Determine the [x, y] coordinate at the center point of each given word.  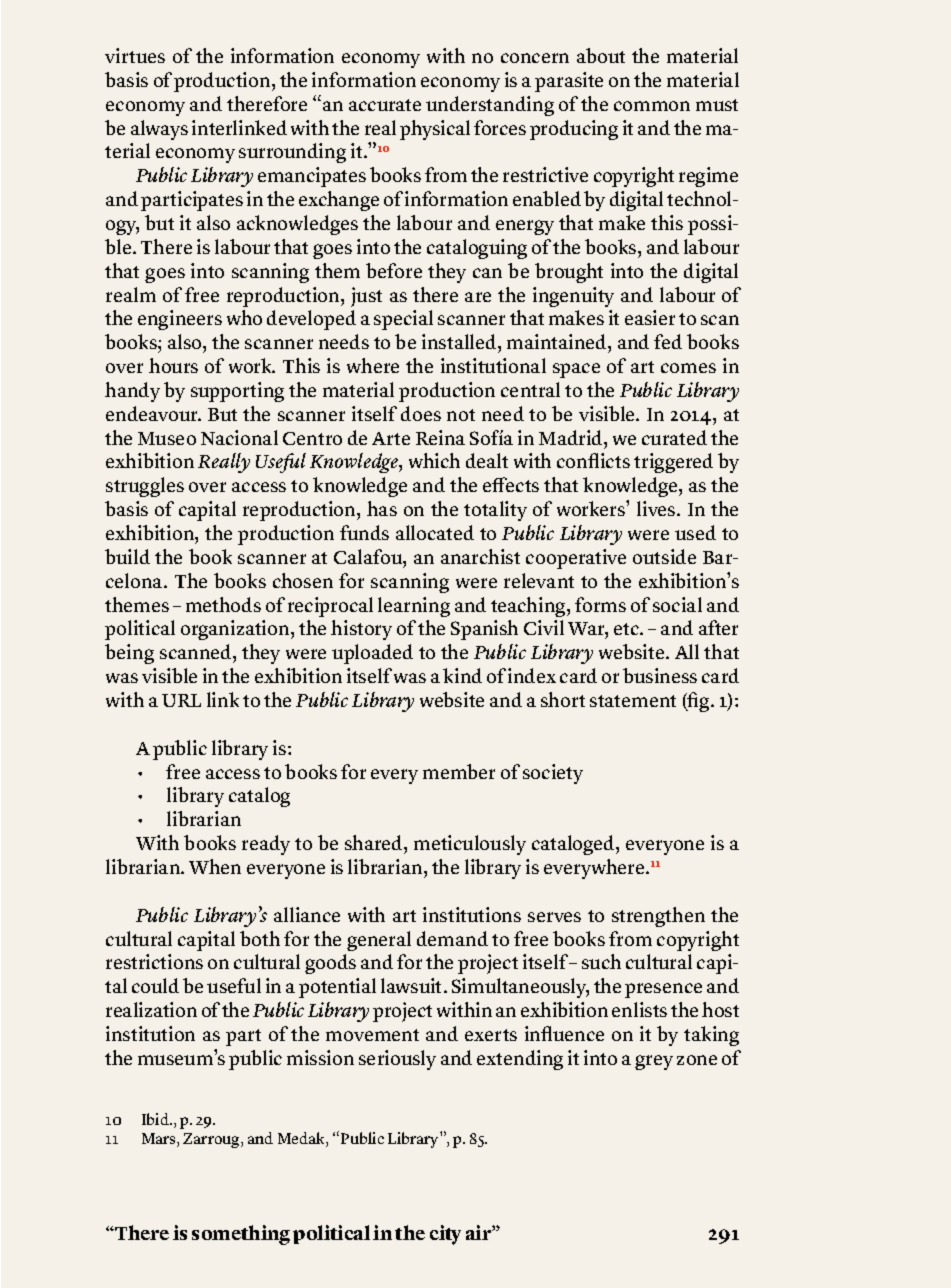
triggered [673, 463]
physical [435, 130]
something [241, 1235]
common [652, 106]
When [215, 866]
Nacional [239, 437]
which [434, 460]
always [159, 130]
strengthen [658, 917]
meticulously [470, 845]
